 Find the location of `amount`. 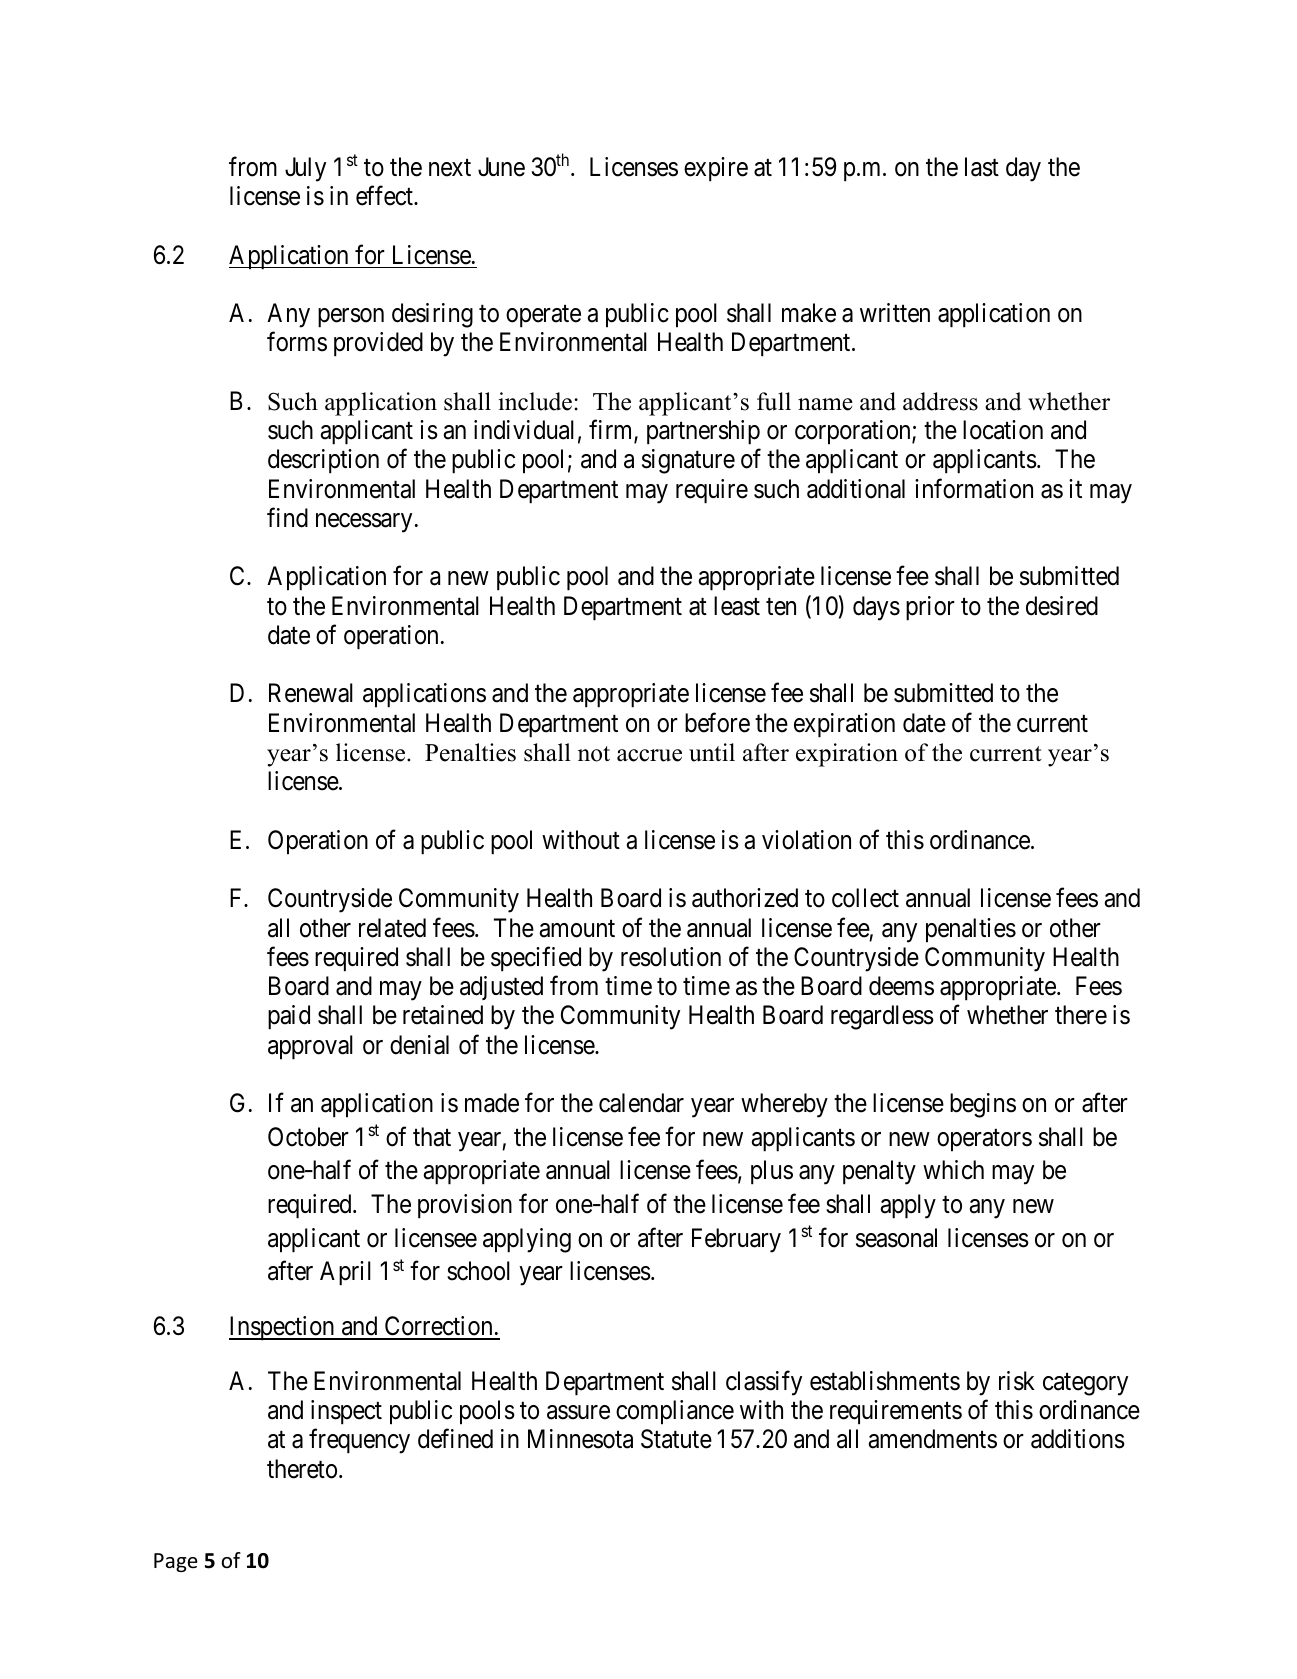

amount is located at coordinates (577, 929).
